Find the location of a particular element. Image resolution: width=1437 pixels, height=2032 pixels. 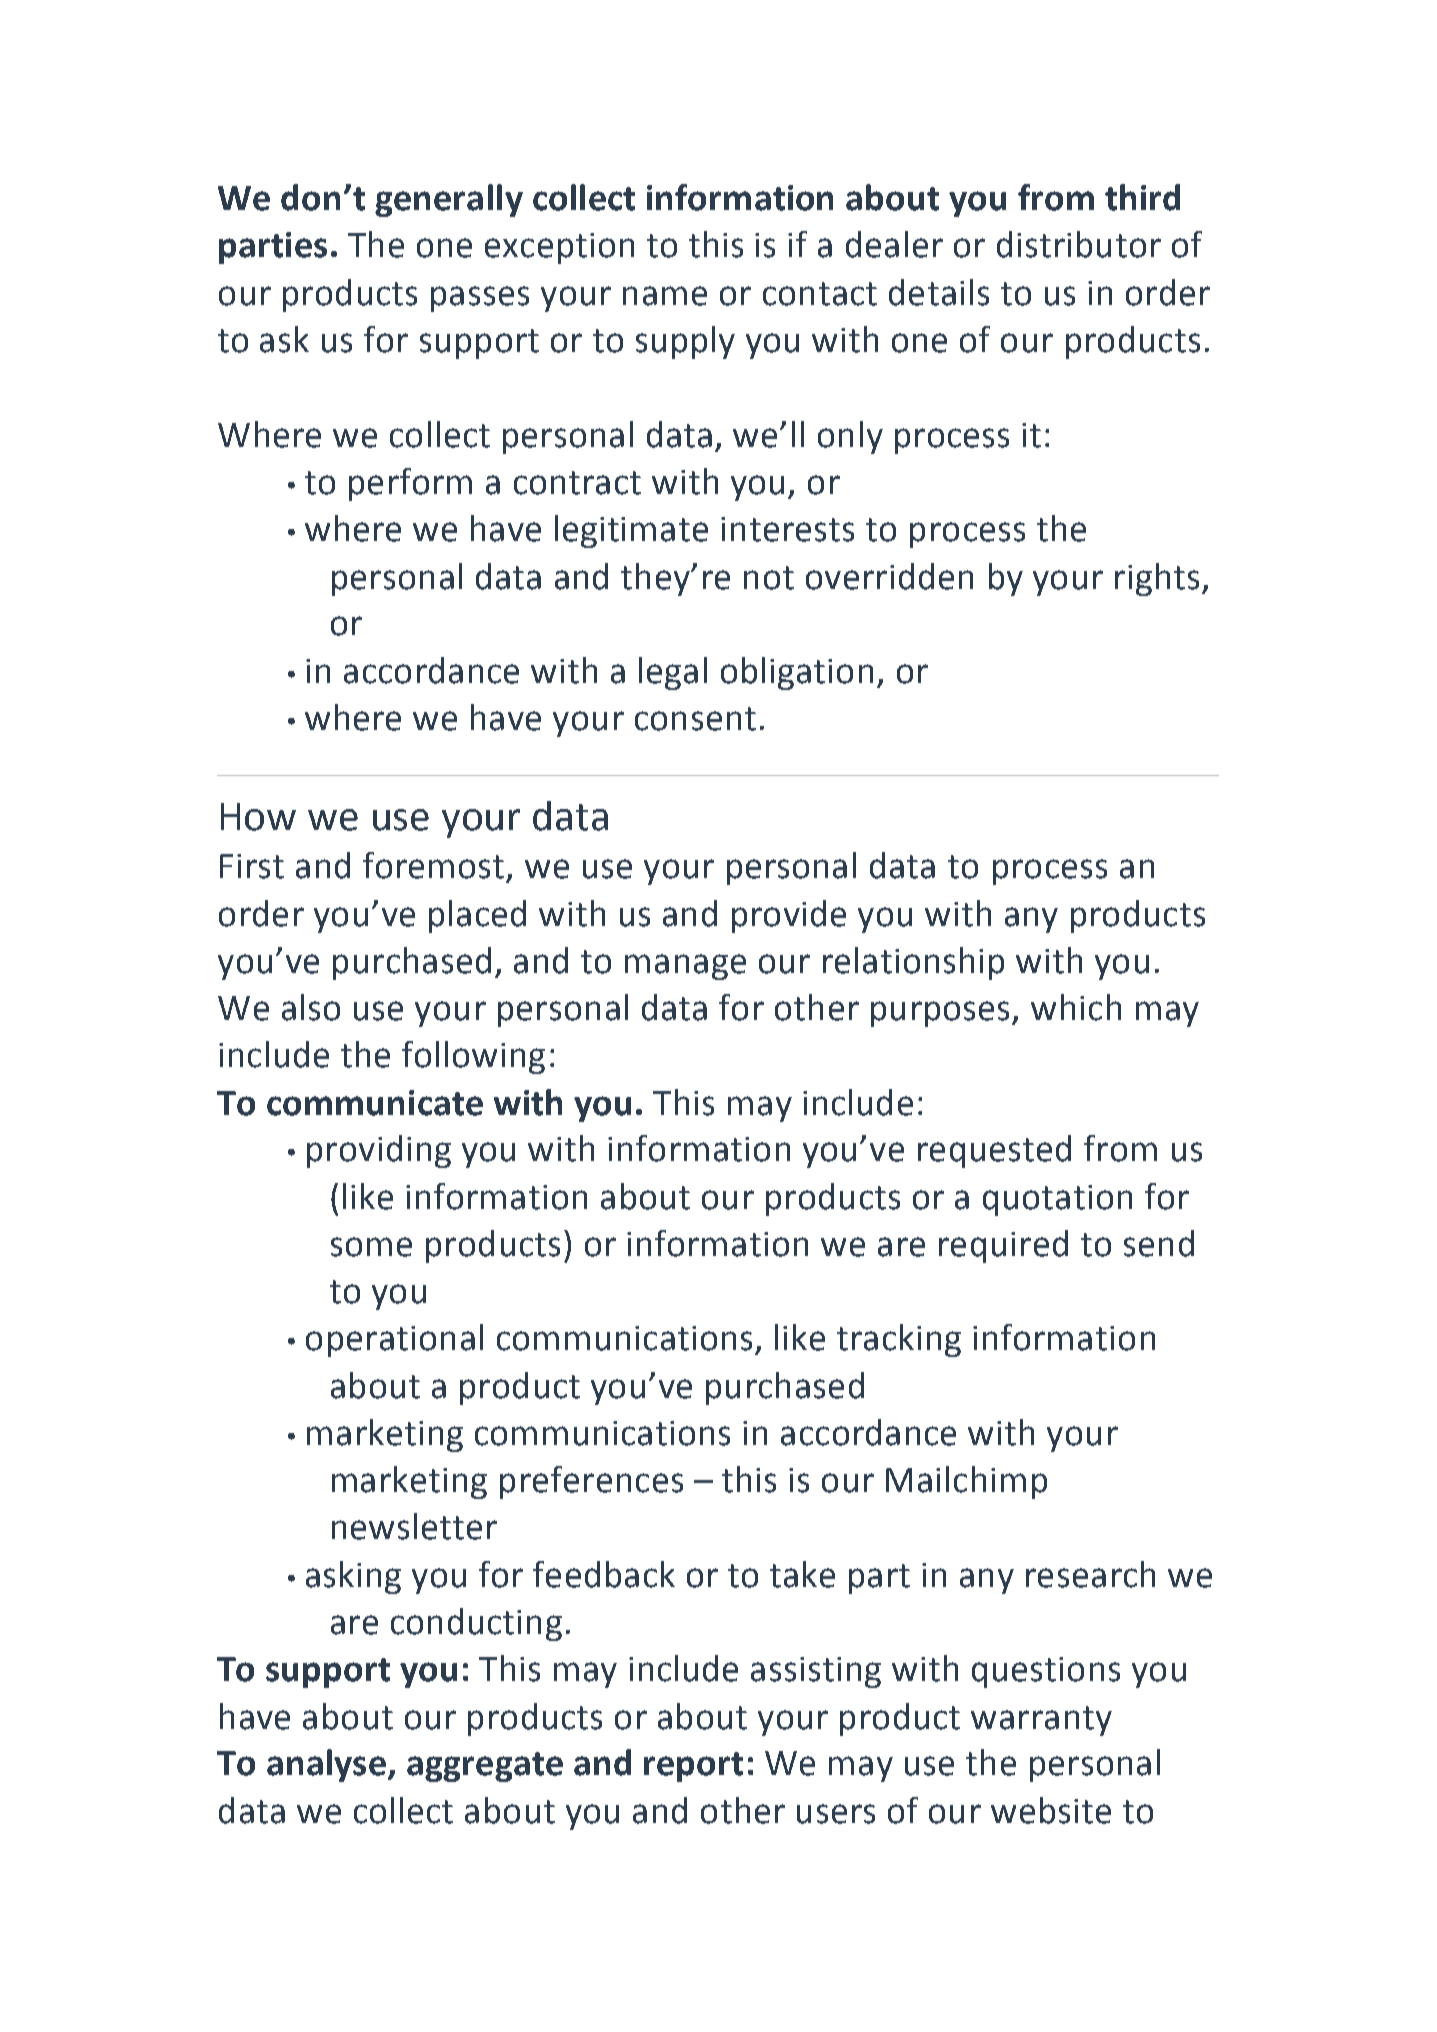

name is located at coordinates (665, 296).
